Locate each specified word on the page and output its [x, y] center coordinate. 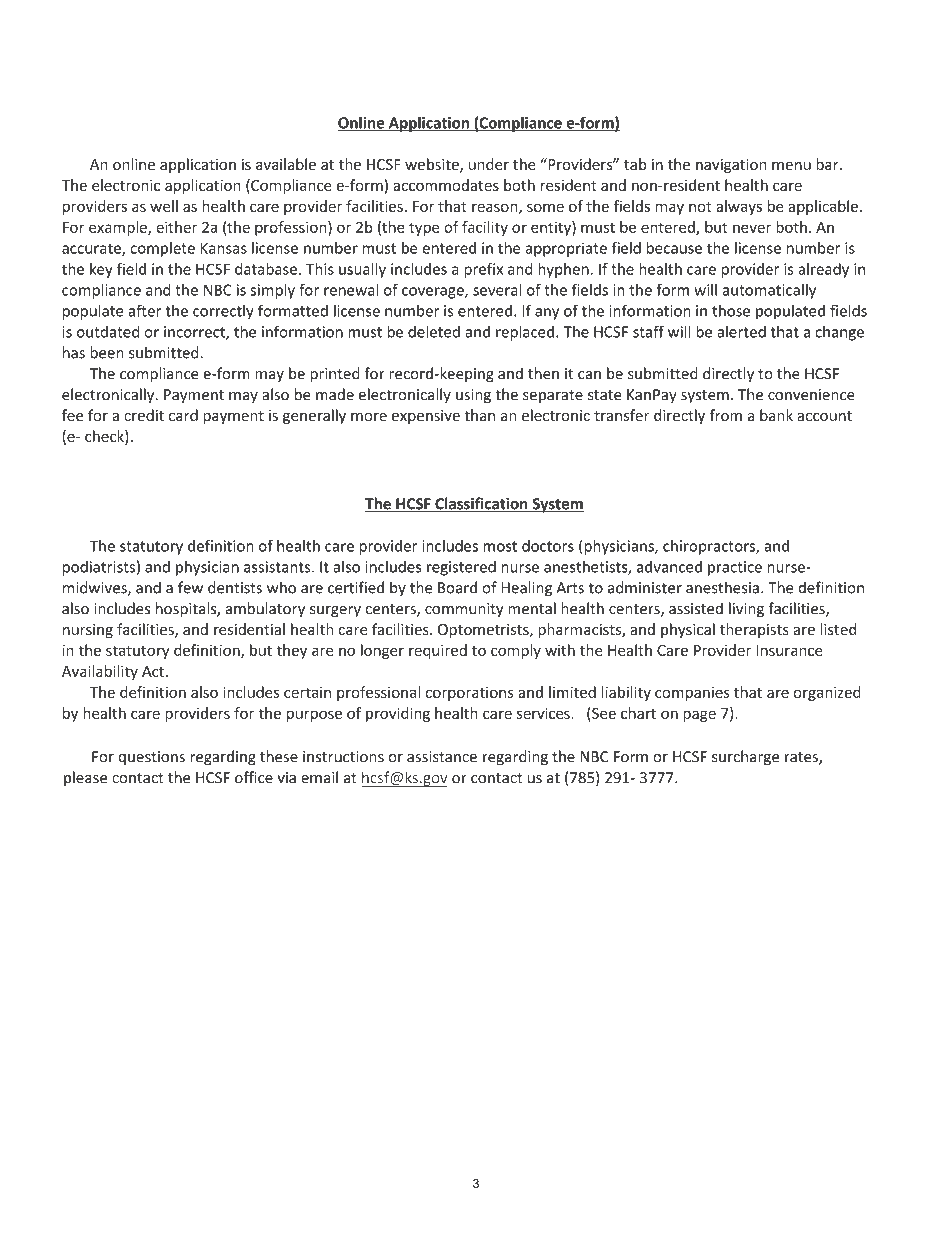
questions [152, 758]
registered [461, 568]
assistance [442, 757]
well [164, 206]
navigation [731, 166]
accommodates [446, 185]
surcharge [745, 757]
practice [735, 568]
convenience [811, 395]
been [107, 352]
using [473, 396]
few [190, 587]
